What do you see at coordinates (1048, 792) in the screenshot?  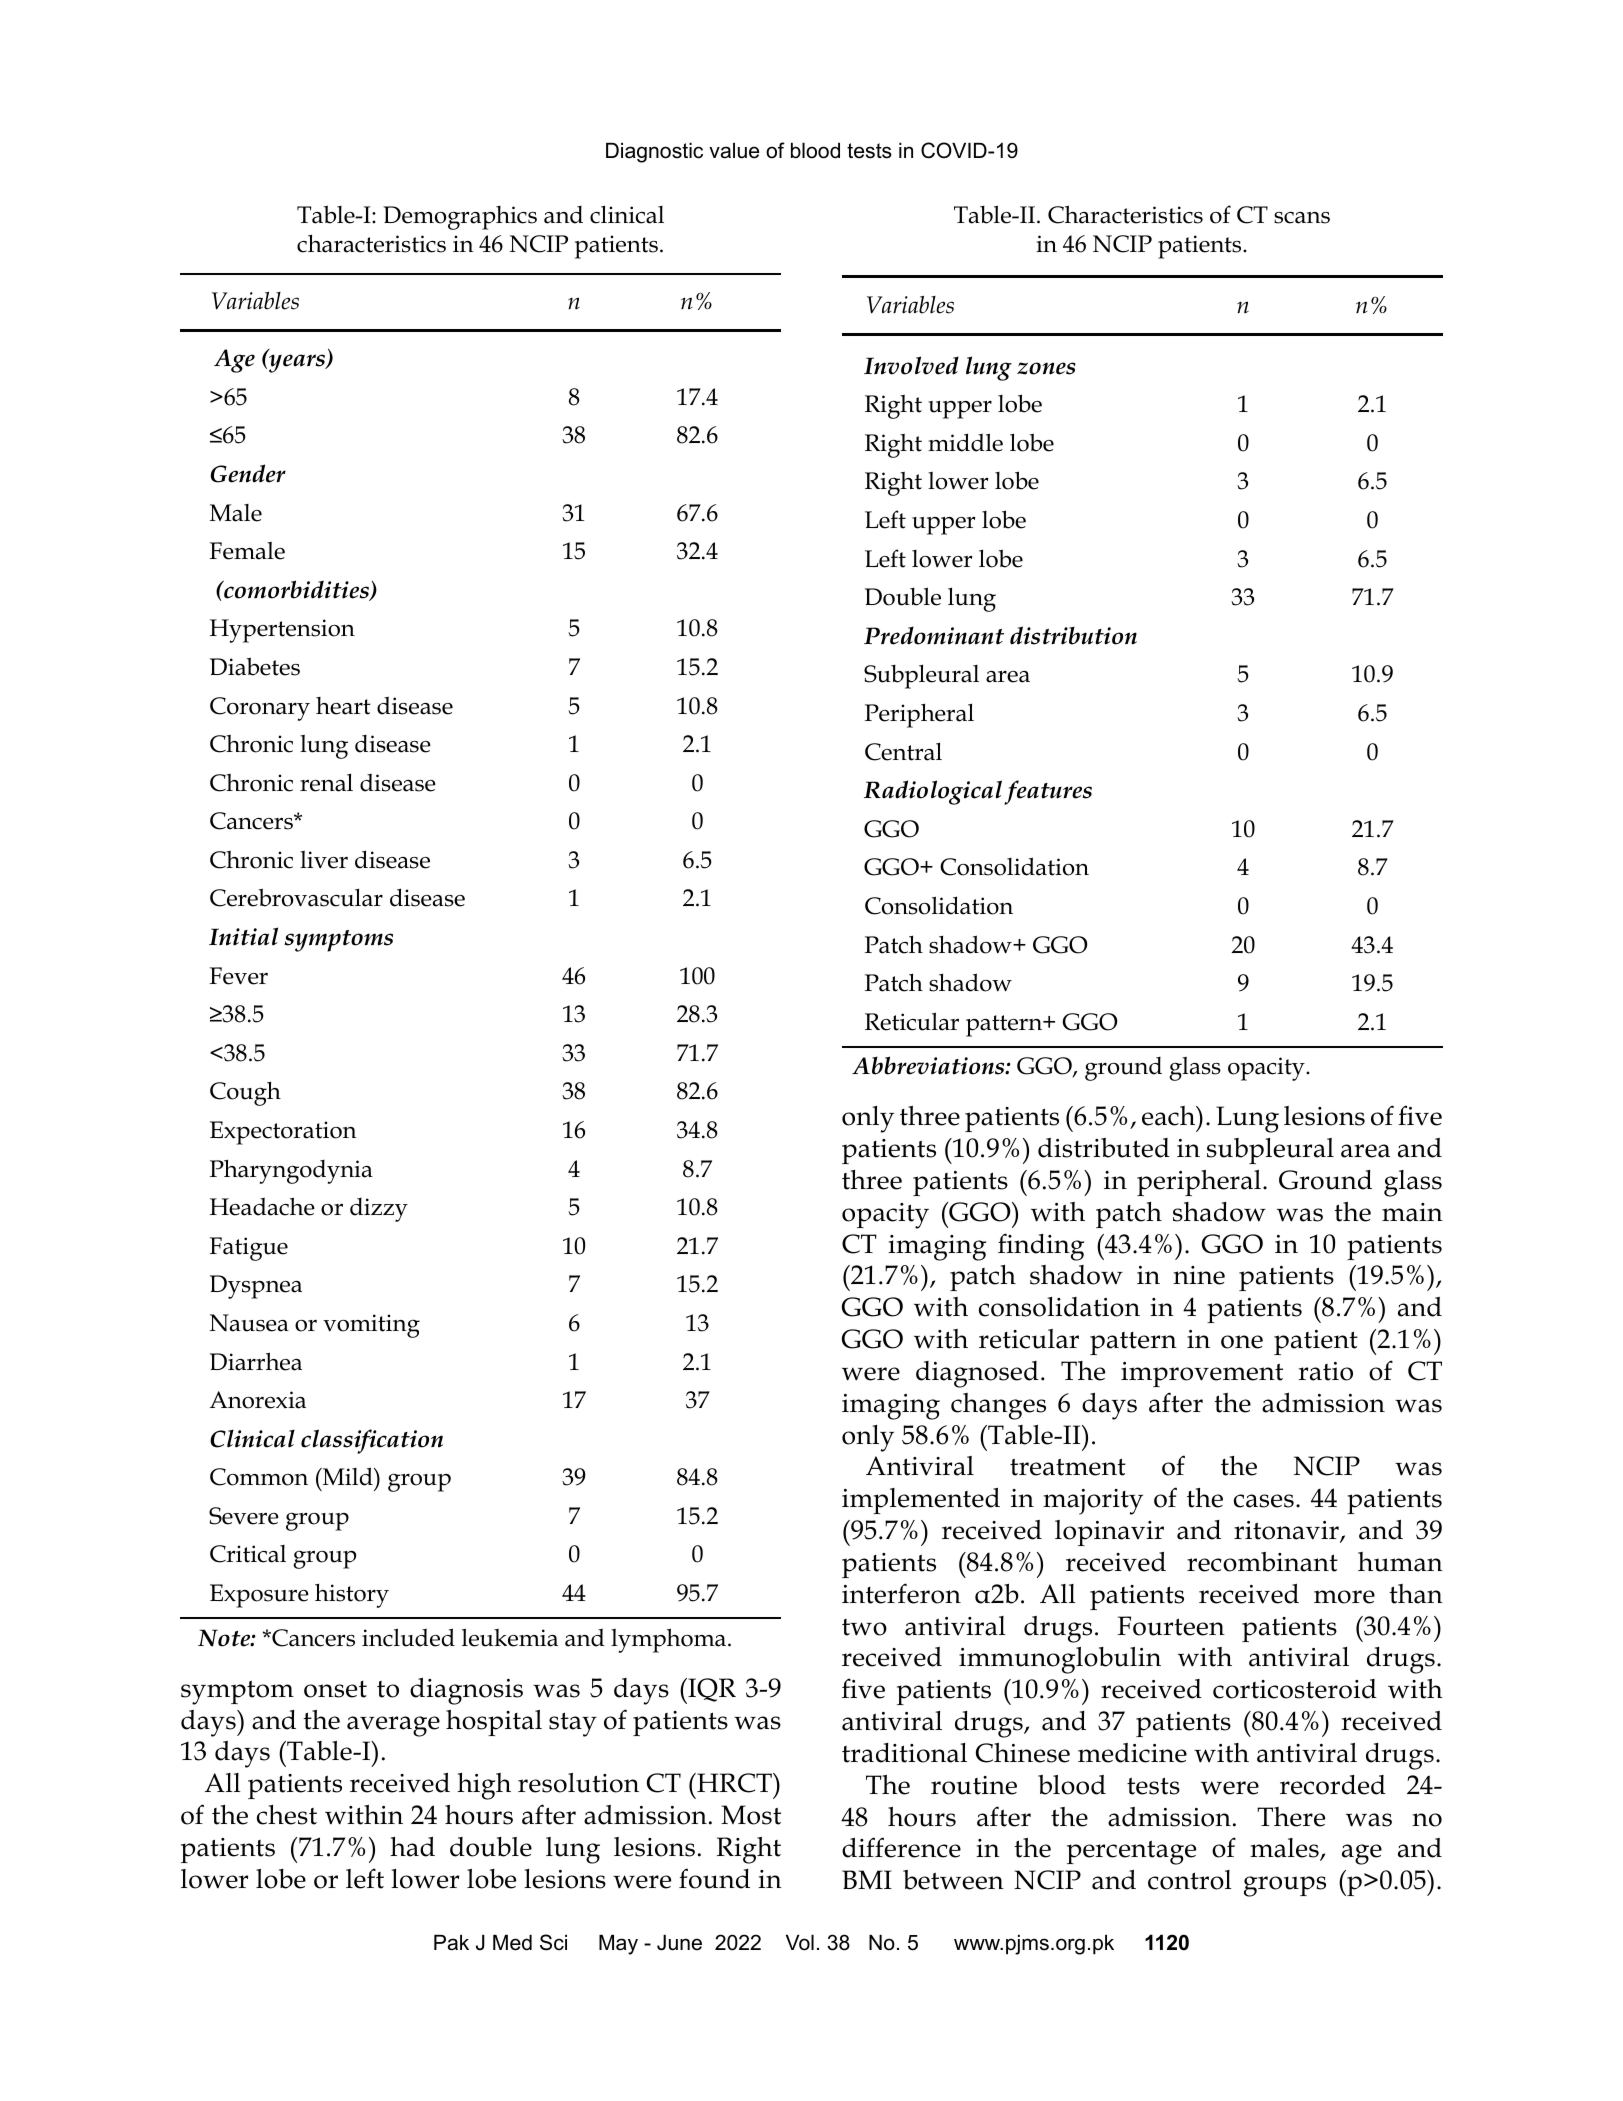 I see `features` at bounding box center [1048, 792].
